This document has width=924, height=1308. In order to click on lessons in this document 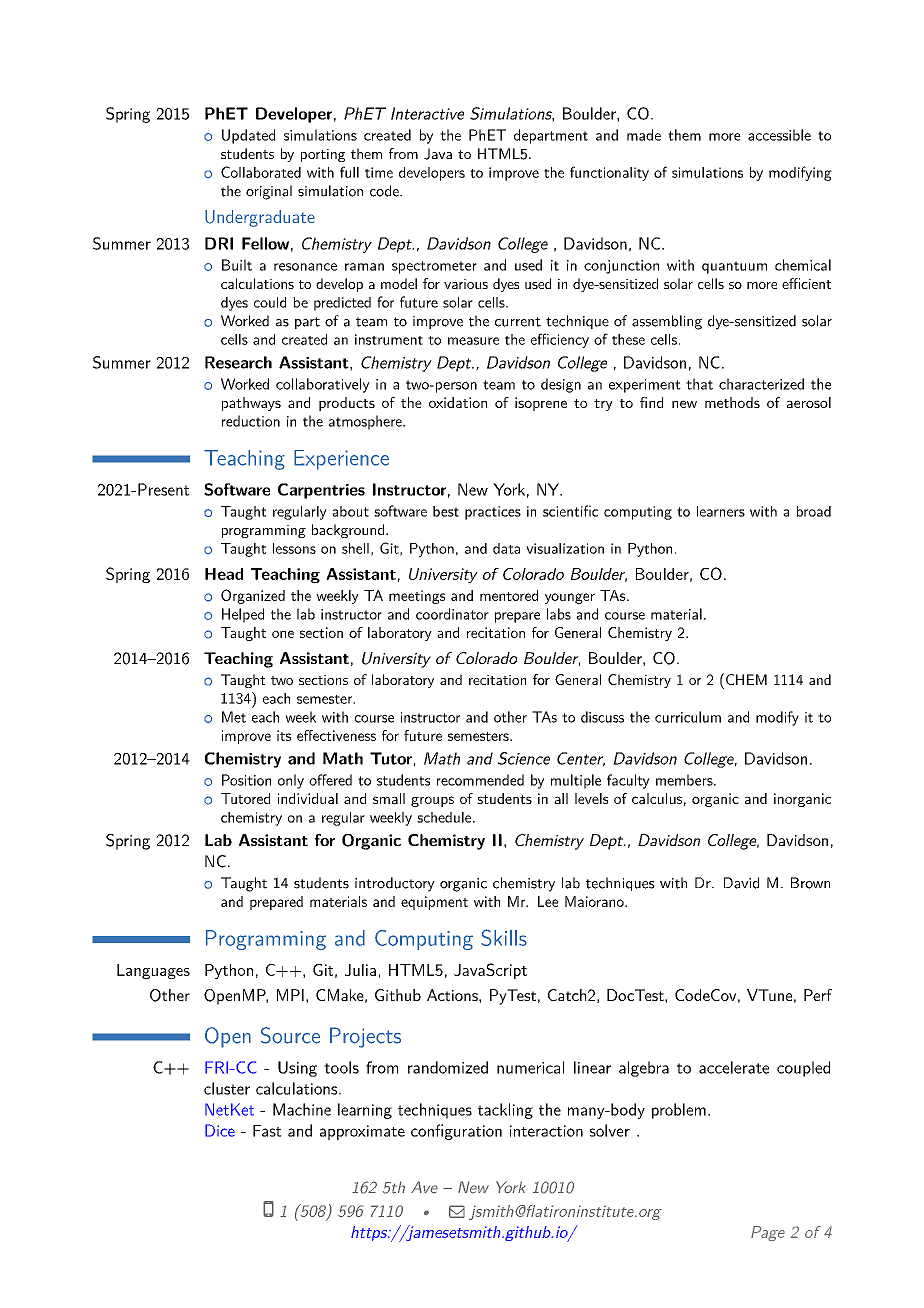, I will do `click(294, 548)`.
